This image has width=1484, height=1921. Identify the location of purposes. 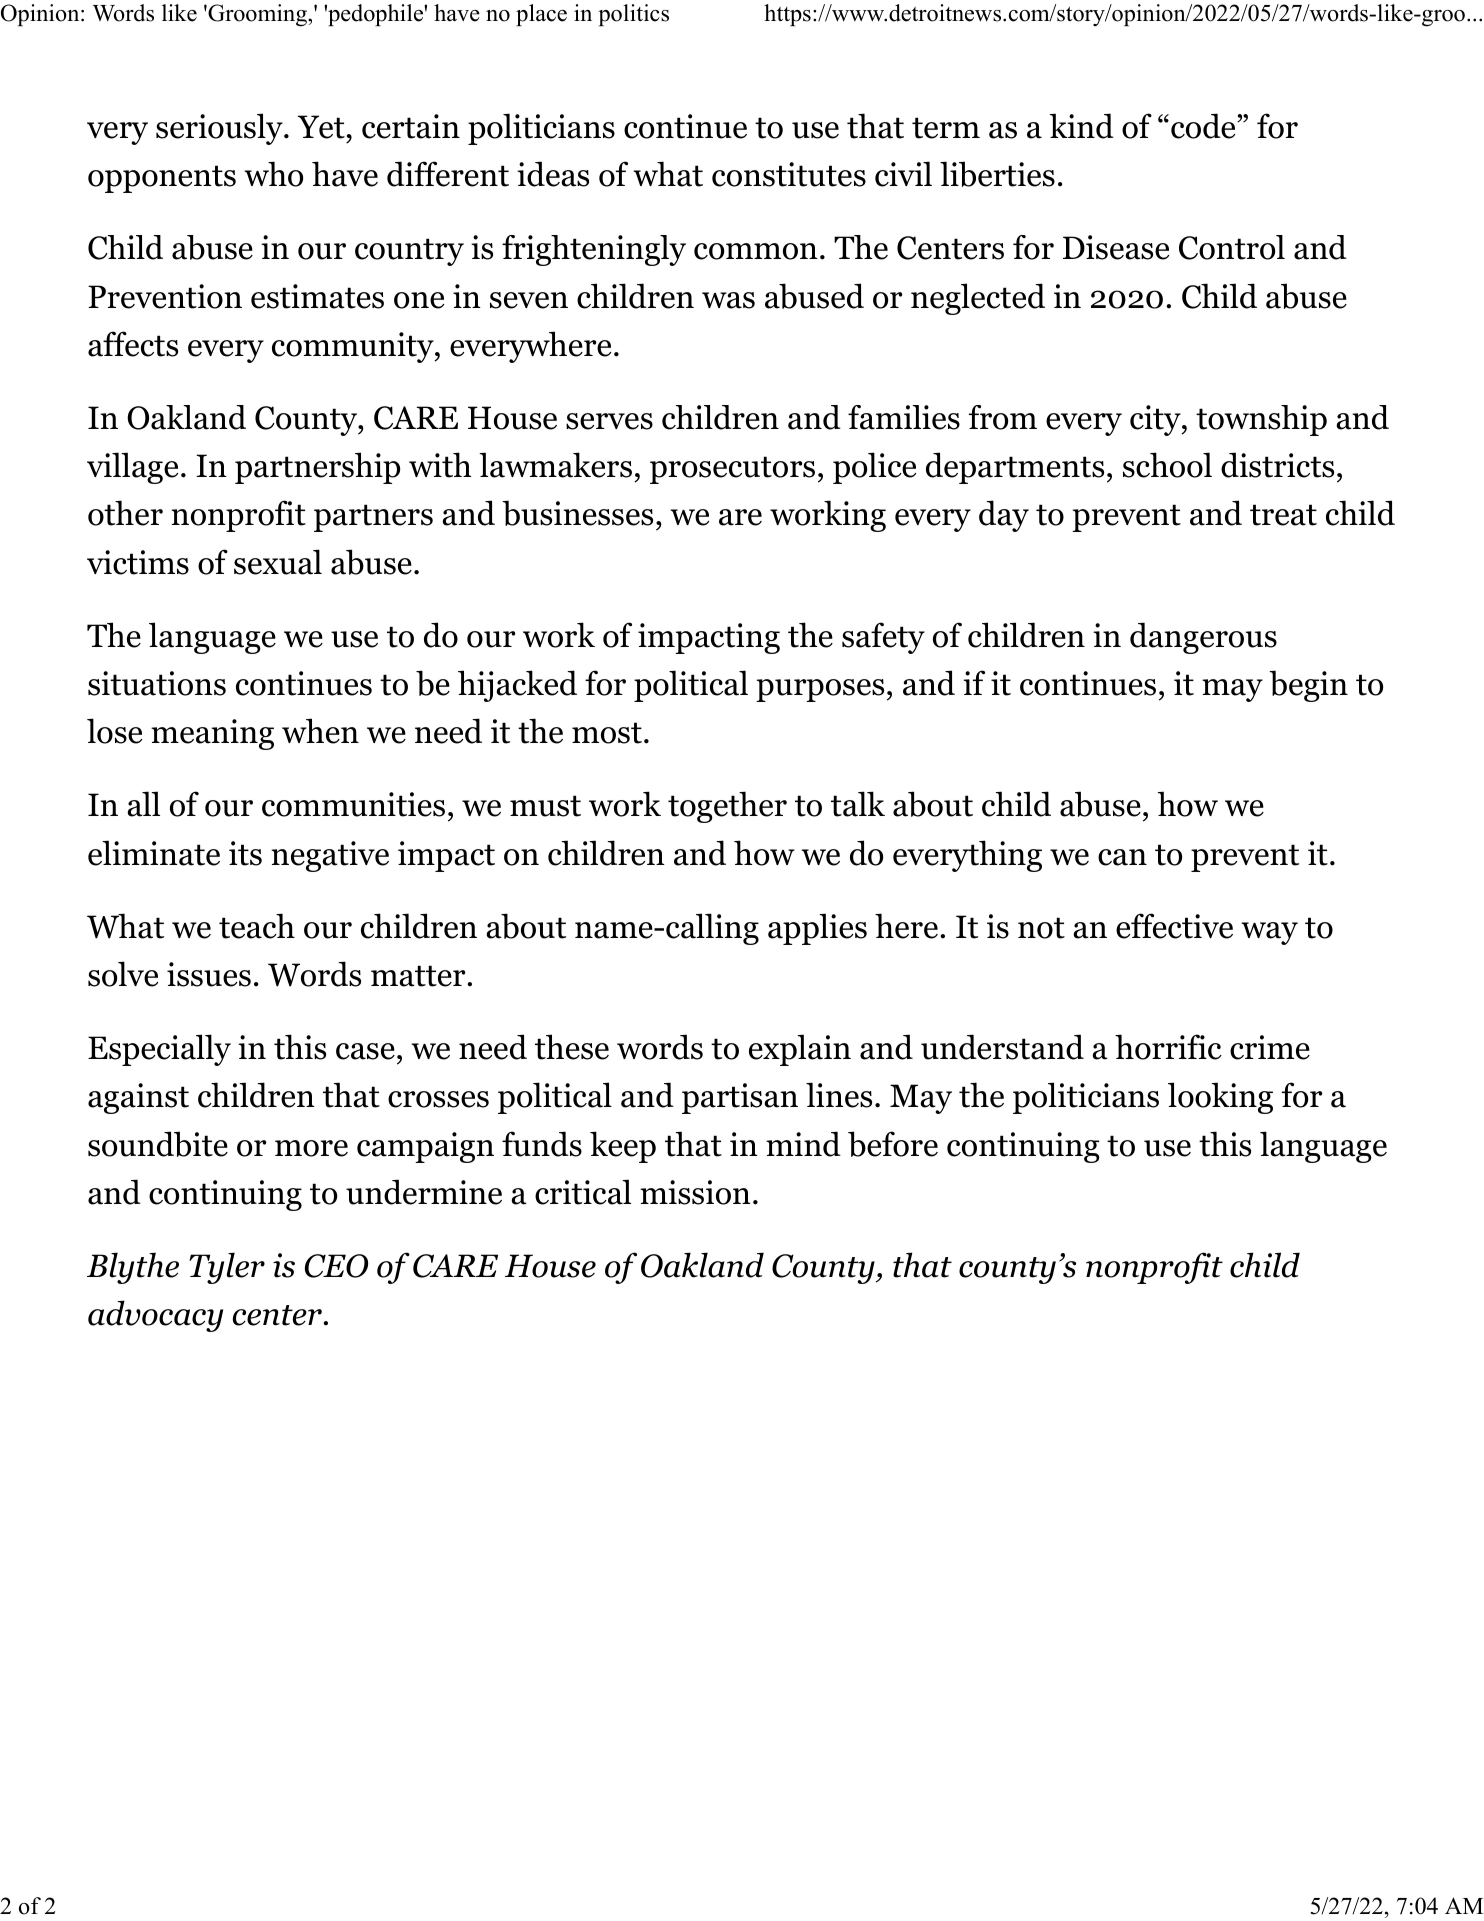
(820, 690).
